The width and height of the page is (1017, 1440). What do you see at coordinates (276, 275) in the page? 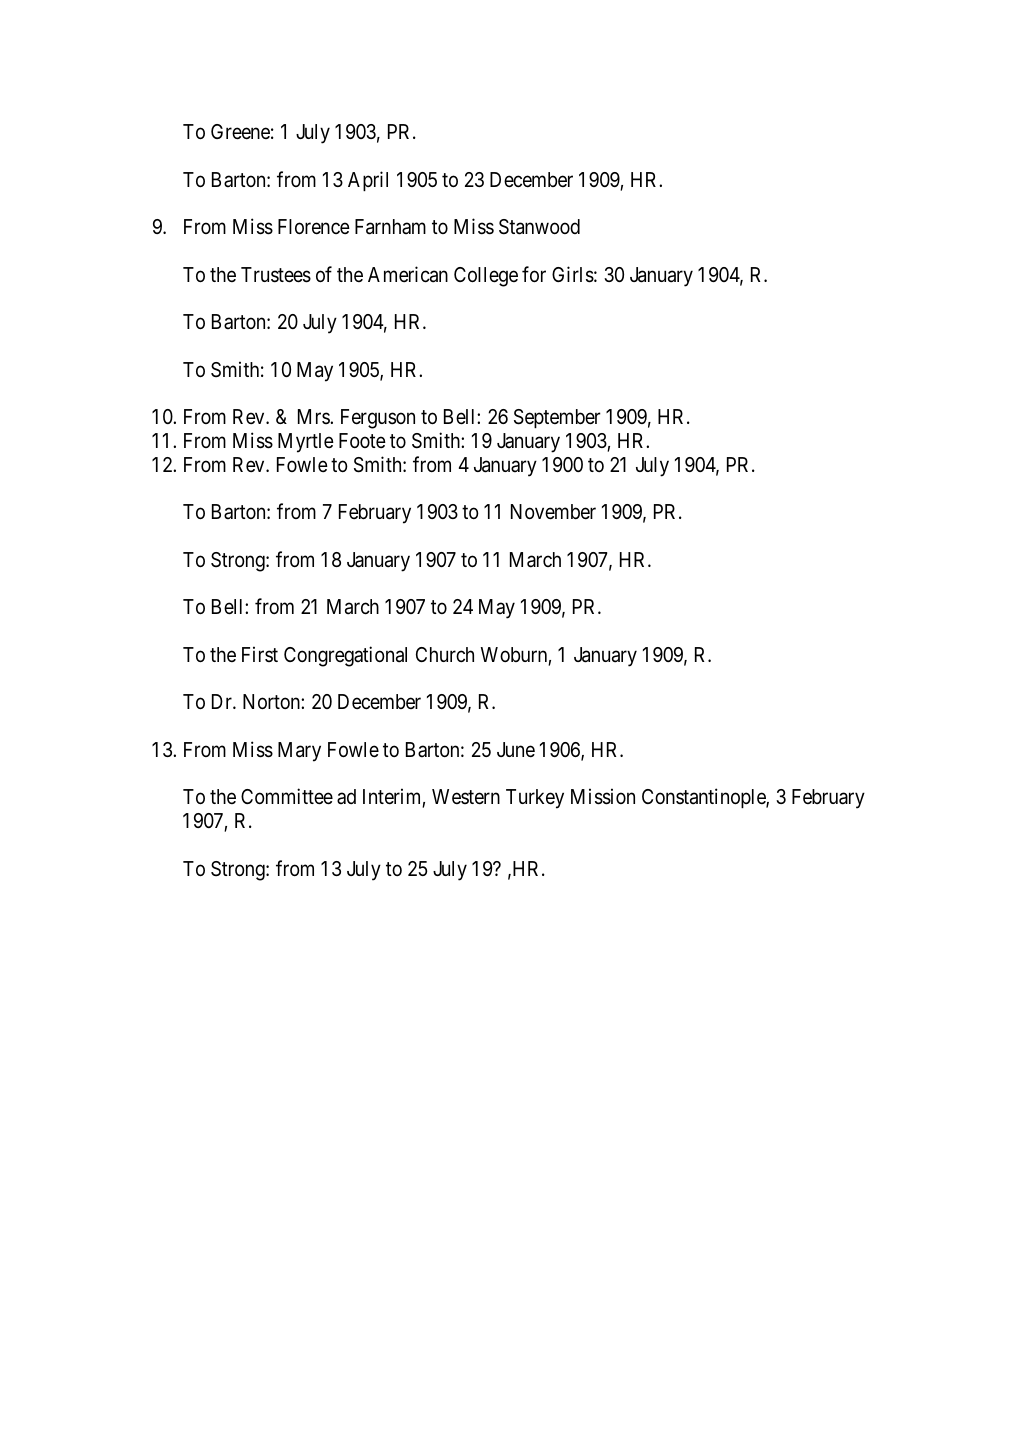
I see `Trustees` at bounding box center [276, 275].
